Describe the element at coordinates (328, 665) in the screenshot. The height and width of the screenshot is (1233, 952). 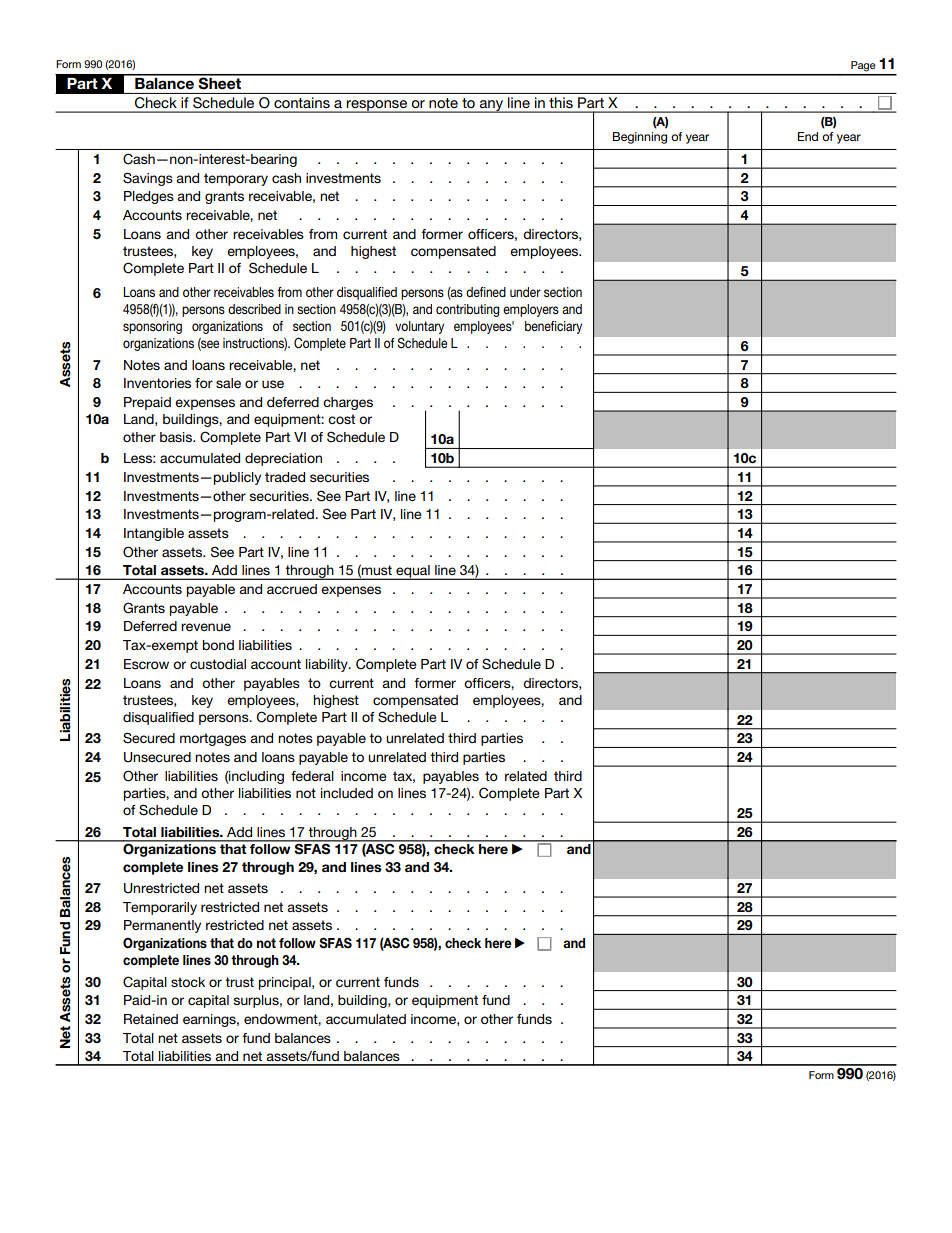
I see `liability` at that location.
